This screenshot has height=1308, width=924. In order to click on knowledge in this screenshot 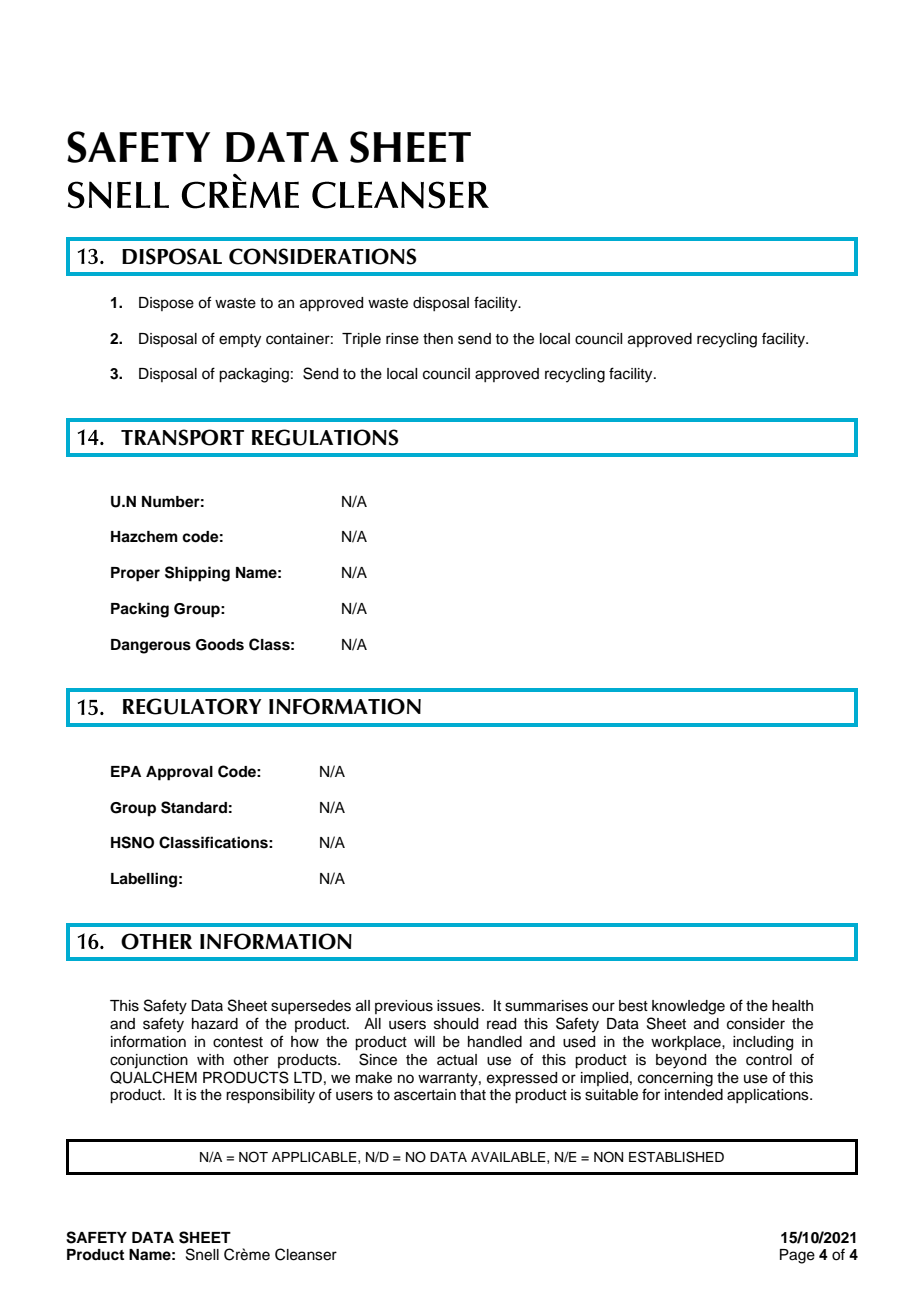, I will do `click(688, 1007)`.
